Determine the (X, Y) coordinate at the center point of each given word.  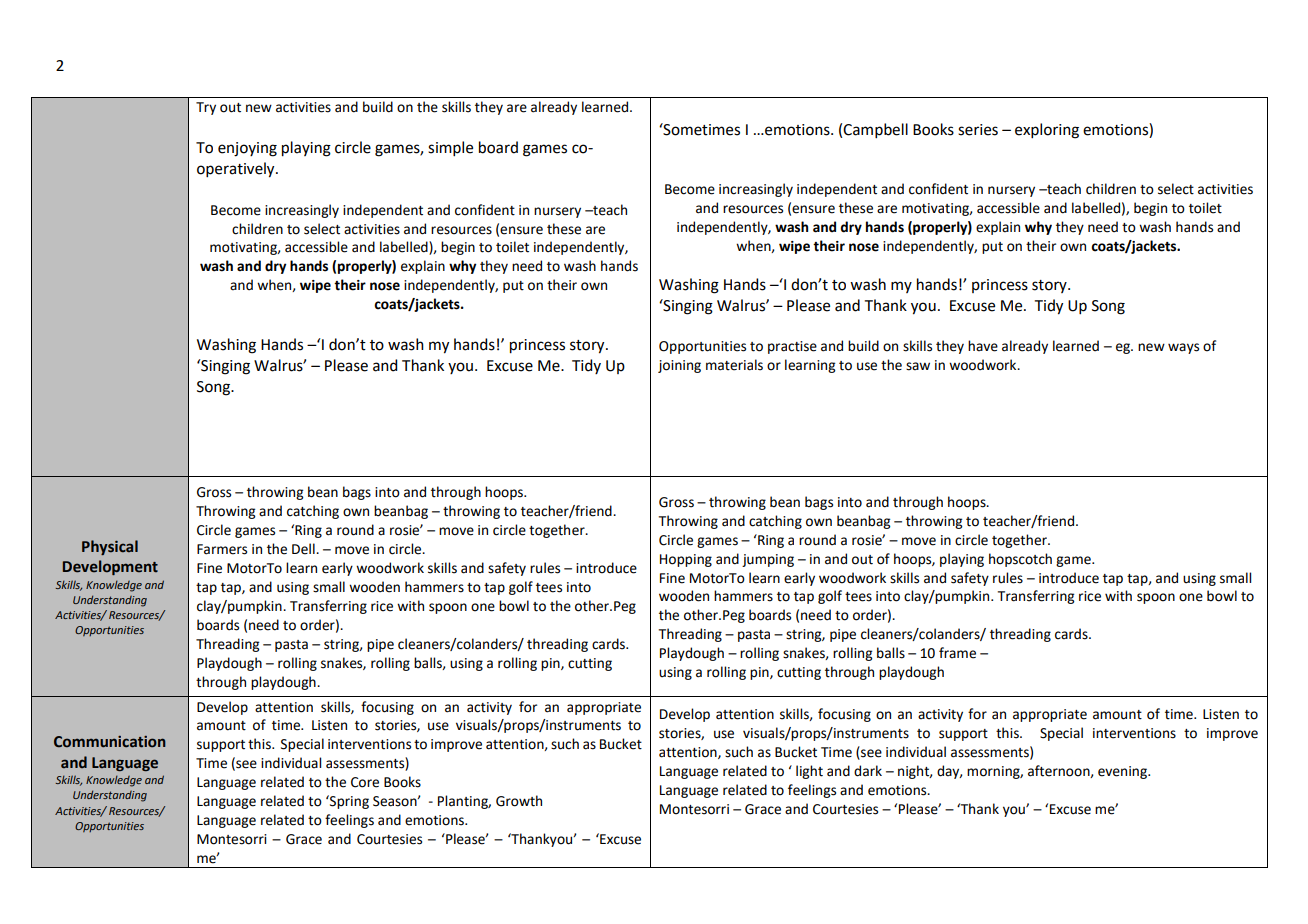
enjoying (247, 149)
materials (734, 365)
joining (679, 366)
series (978, 130)
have (983, 346)
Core (365, 782)
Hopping (686, 560)
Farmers (222, 549)
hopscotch (1020, 560)
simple (450, 148)
